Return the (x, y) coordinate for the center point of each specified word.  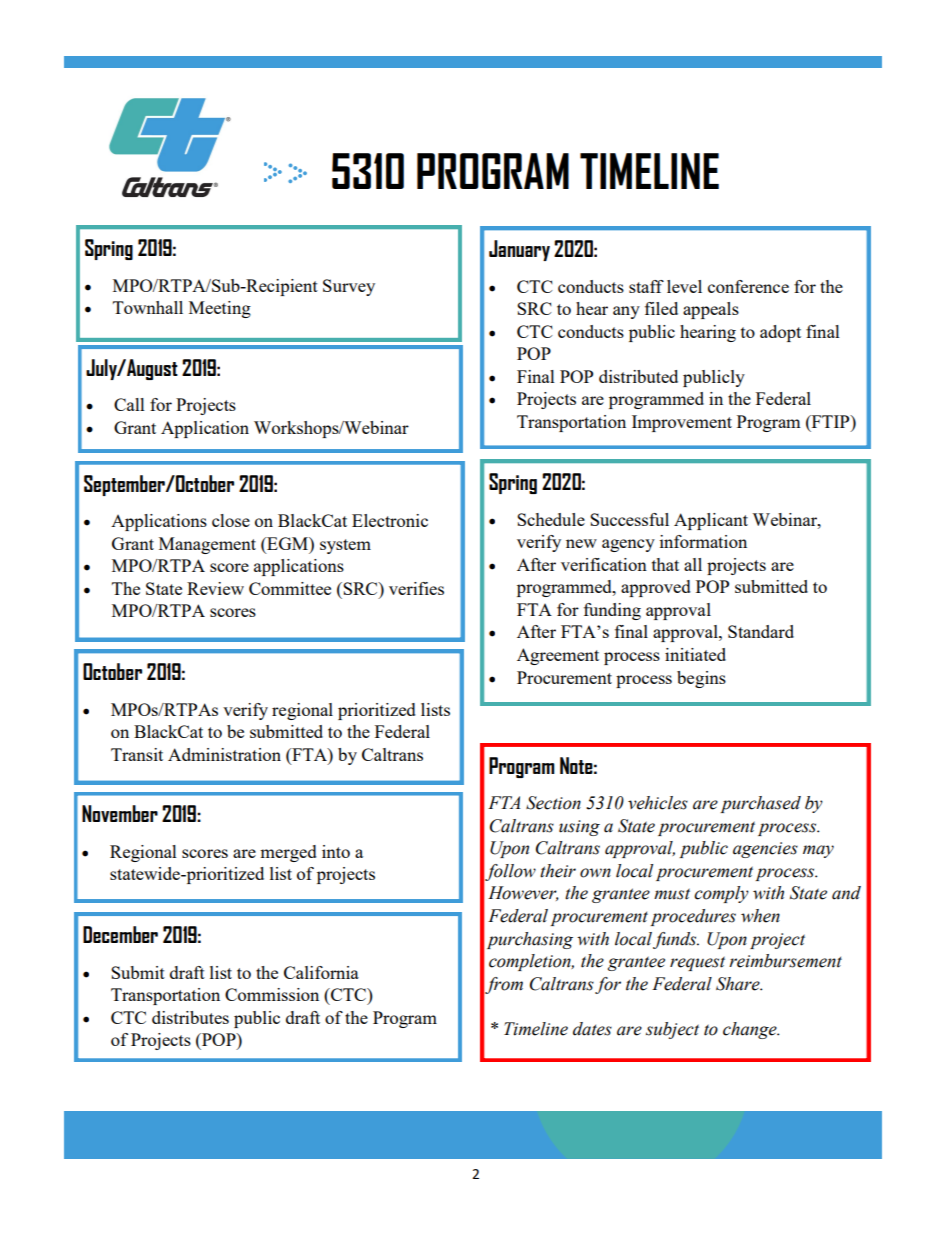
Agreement (558, 656)
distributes (190, 1017)
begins (701, 679)
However (523, 893)
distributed (638, 376)
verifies (416, 588)
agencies (765, 850)
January (519, 250)
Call (129, 404)
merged (288, 853)
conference (748, 286)
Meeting (220, 309)
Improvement (682, 423)
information (703, 541)
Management (207, 545)
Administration (224, 754)
